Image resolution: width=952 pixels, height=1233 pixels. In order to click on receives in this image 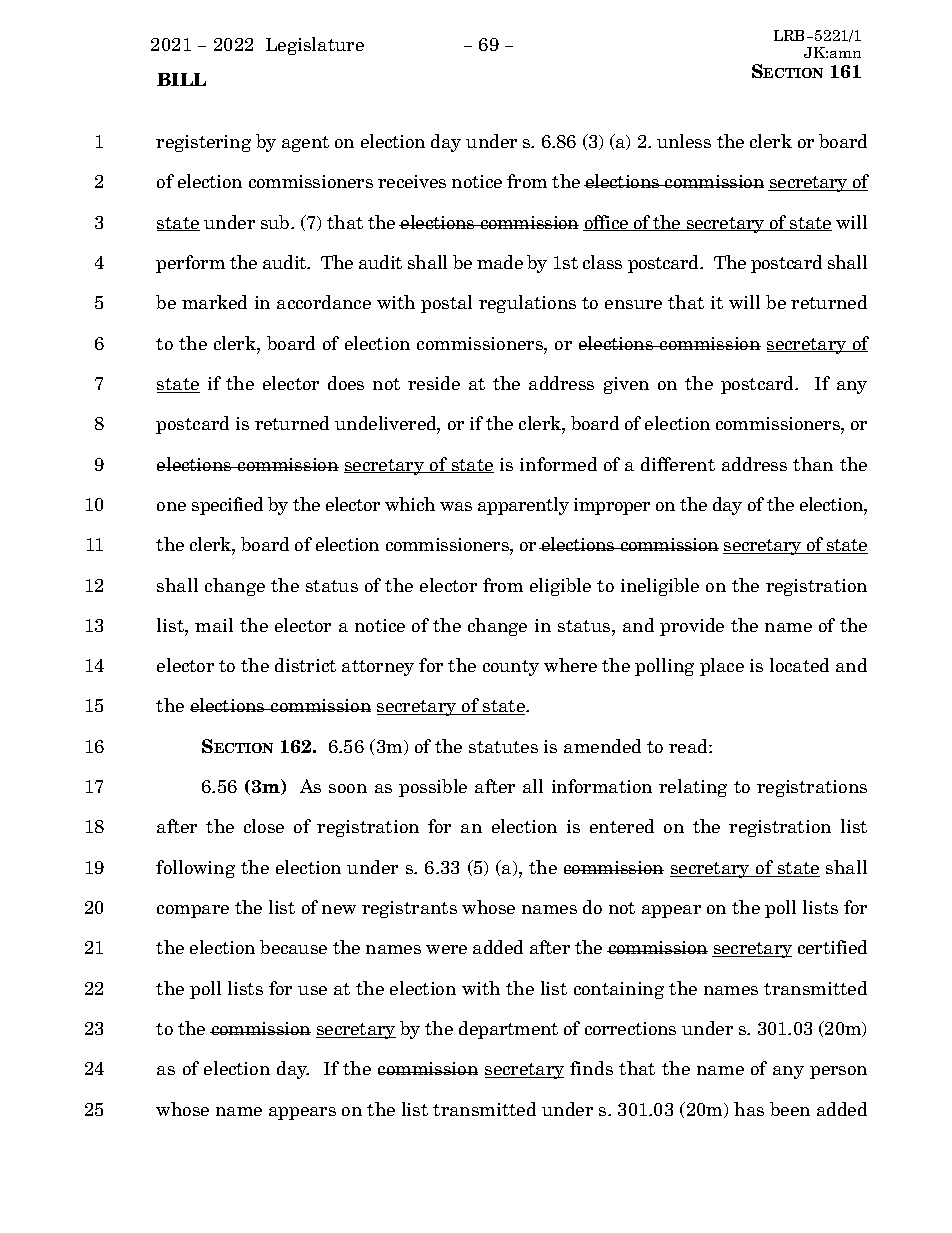, I will do `click(412, 181)`.
